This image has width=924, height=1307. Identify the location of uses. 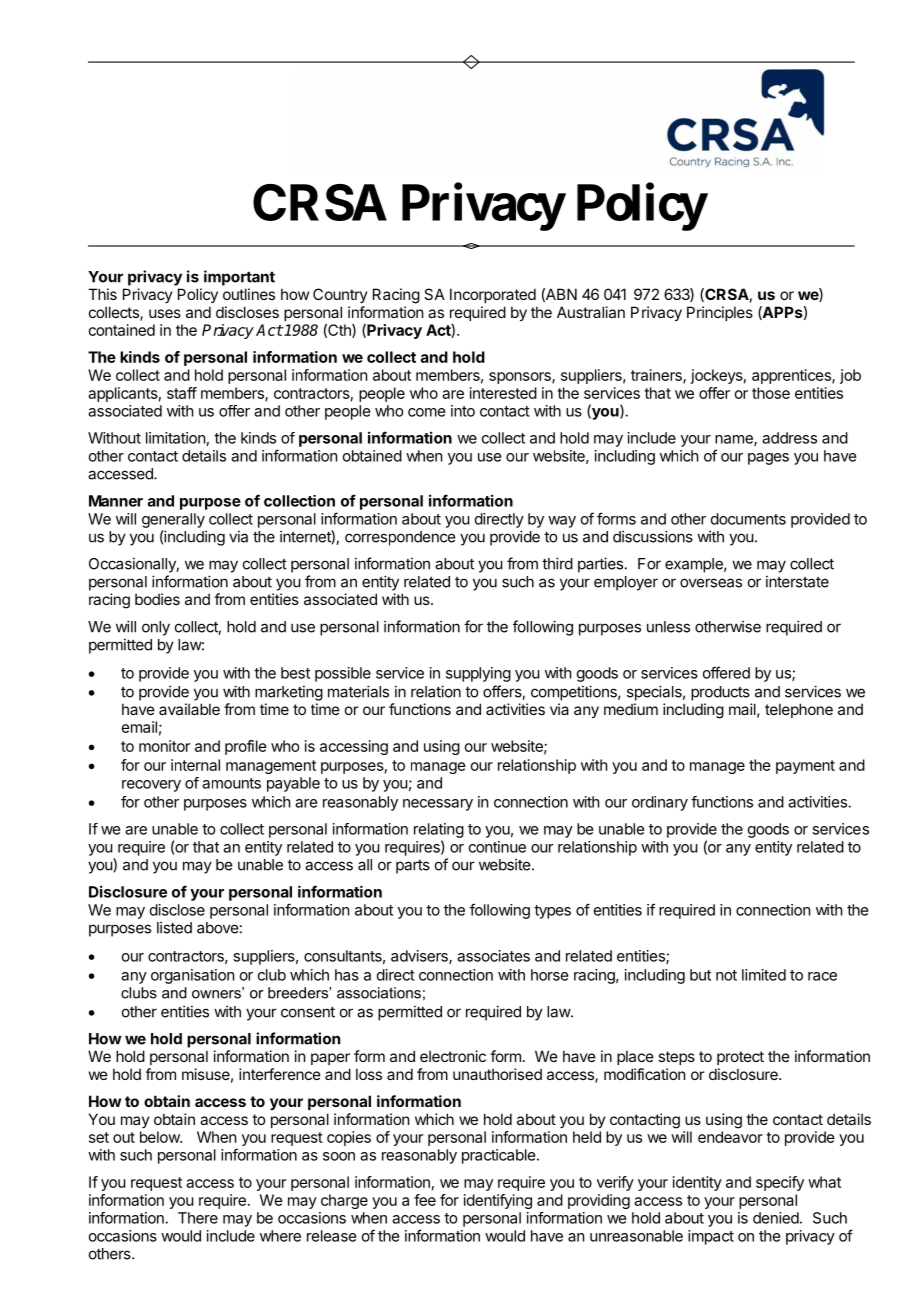
(165, 313).
